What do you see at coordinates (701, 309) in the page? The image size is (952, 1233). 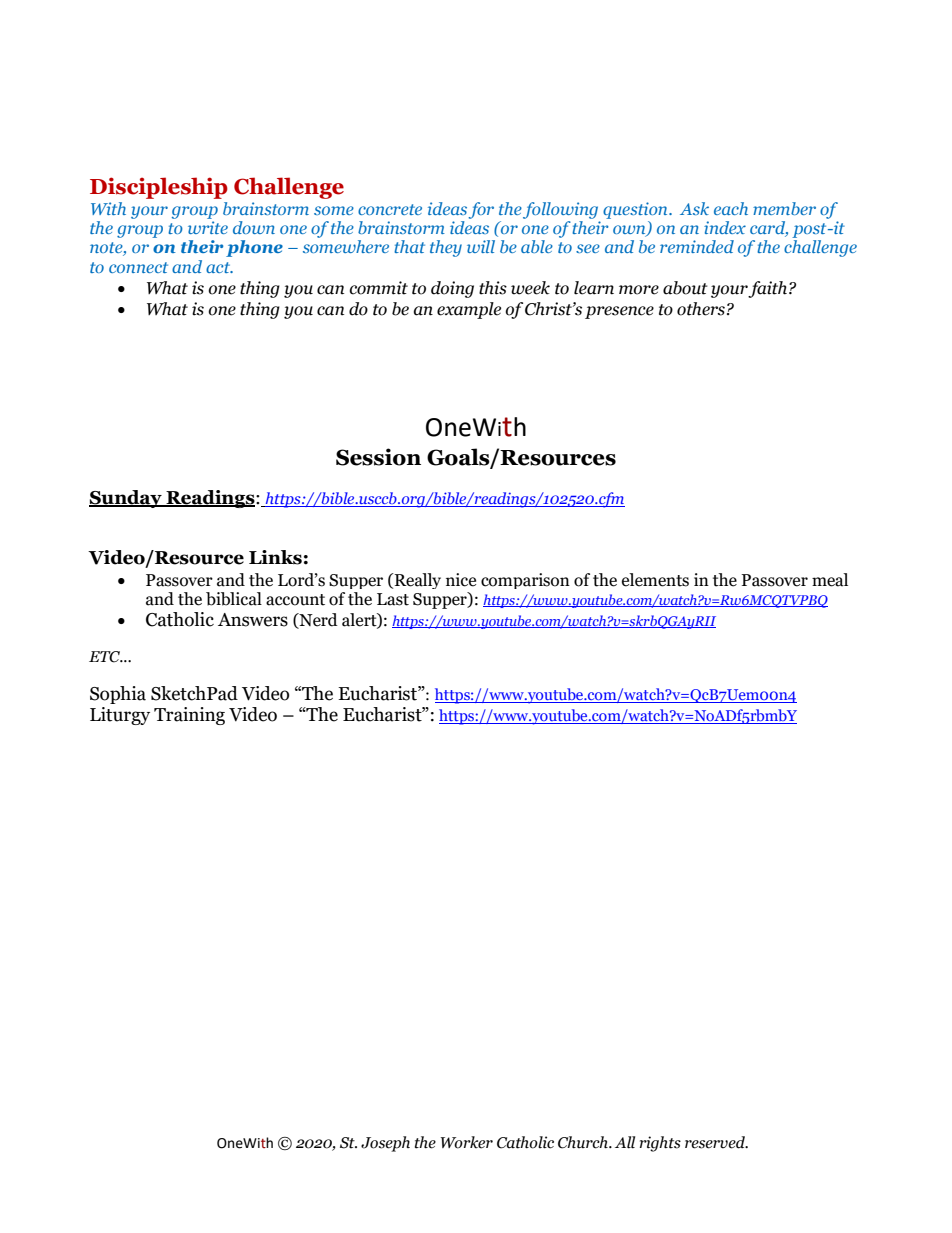 I see `others` at bounding box center [701, 309].
